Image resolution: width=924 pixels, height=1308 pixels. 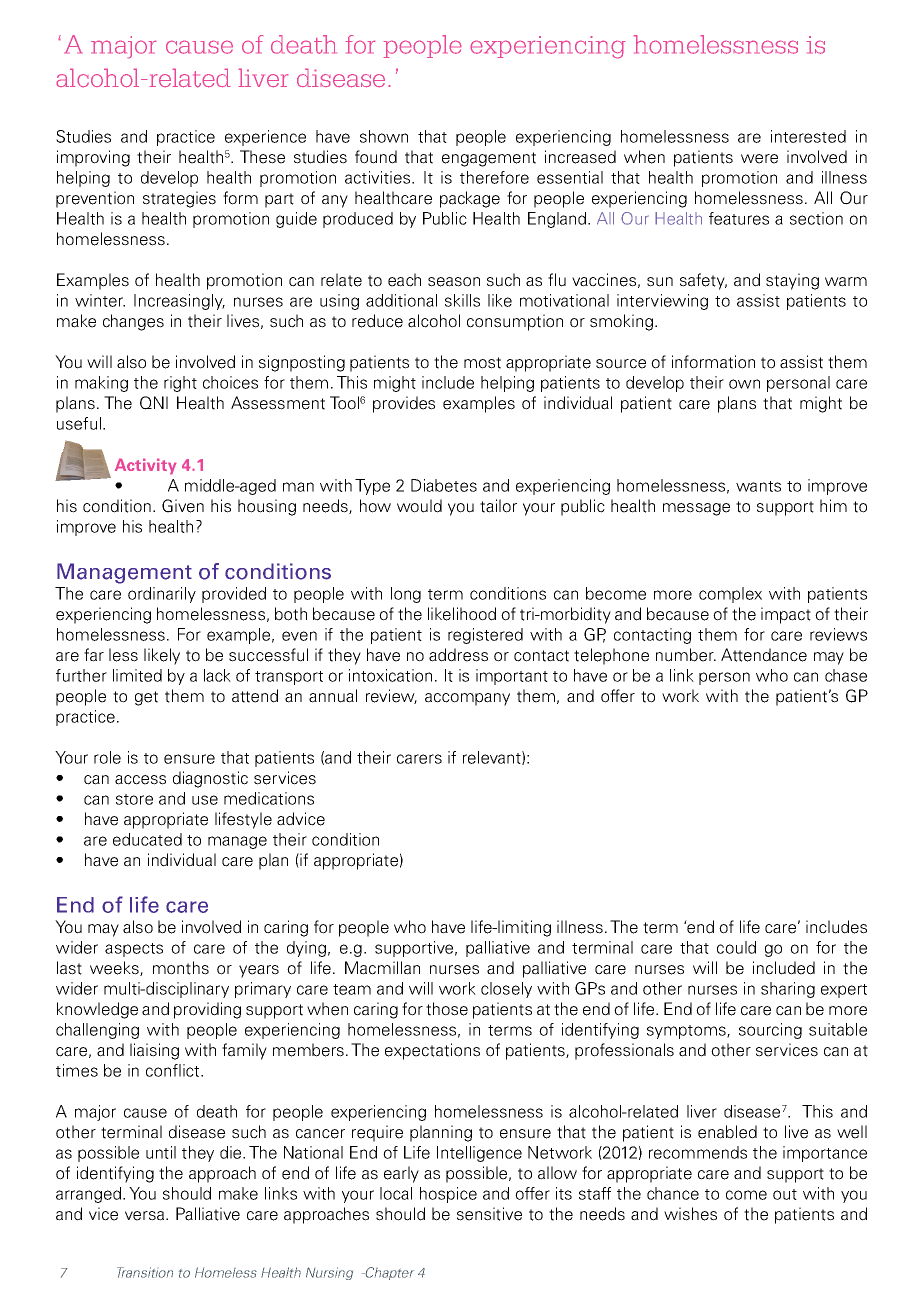 I want to click on versa, so click(x=144, y=1216).
